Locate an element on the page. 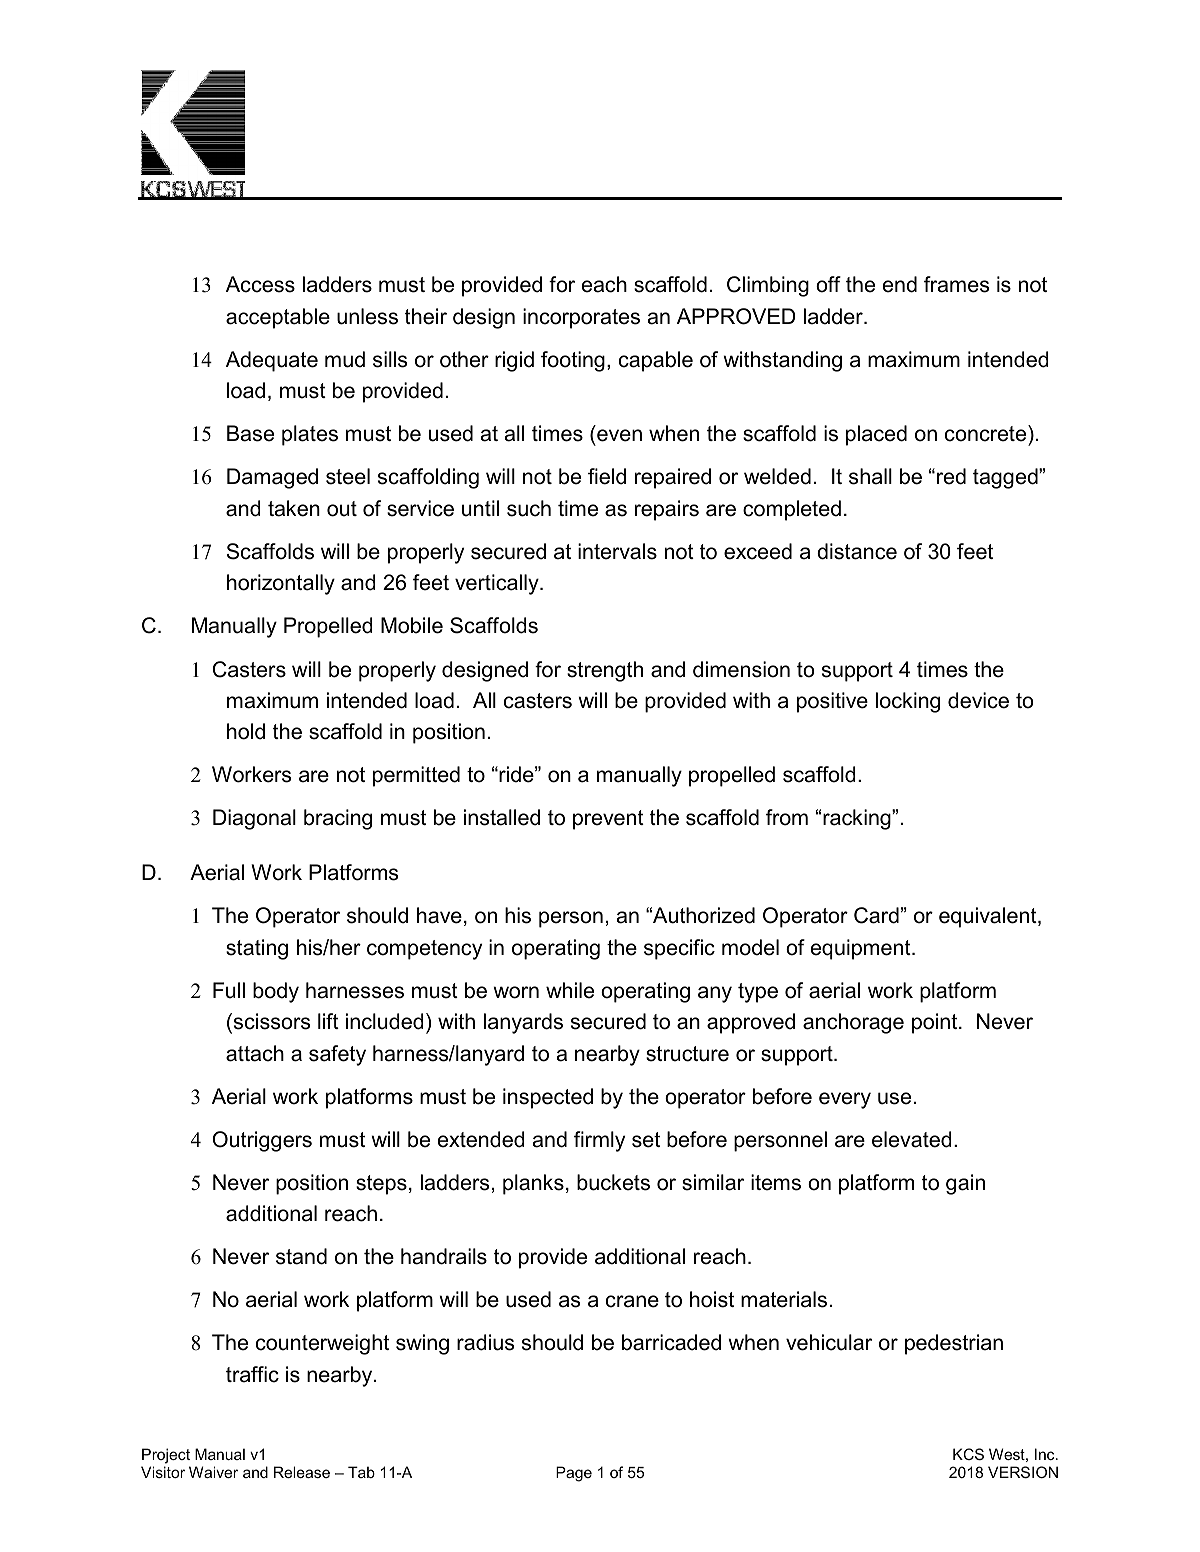 The height and width of the image is (1552, 1200). locking is located at coordinates (908, 702).
